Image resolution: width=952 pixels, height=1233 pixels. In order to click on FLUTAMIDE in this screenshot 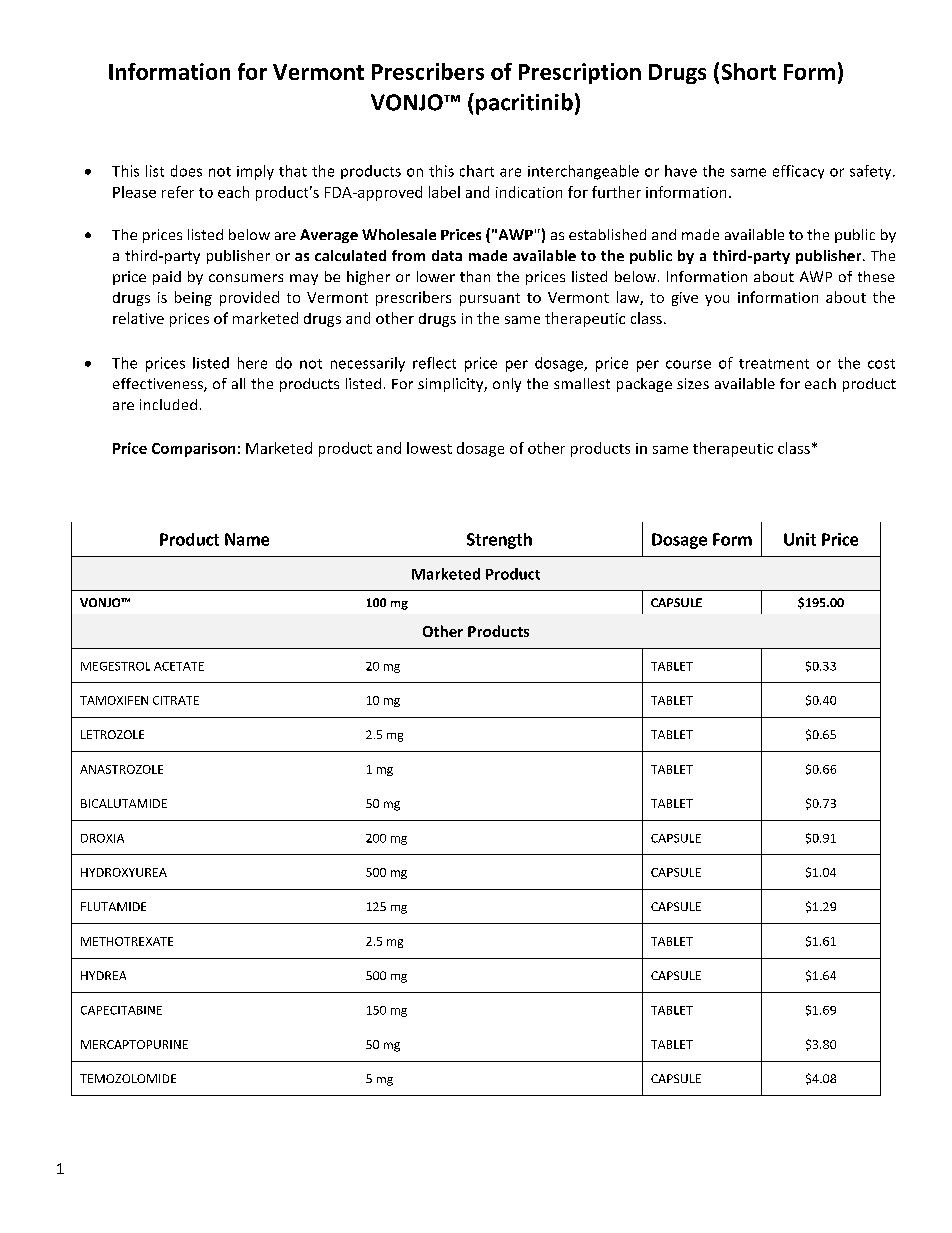, I will do `click(113, 906)`.
